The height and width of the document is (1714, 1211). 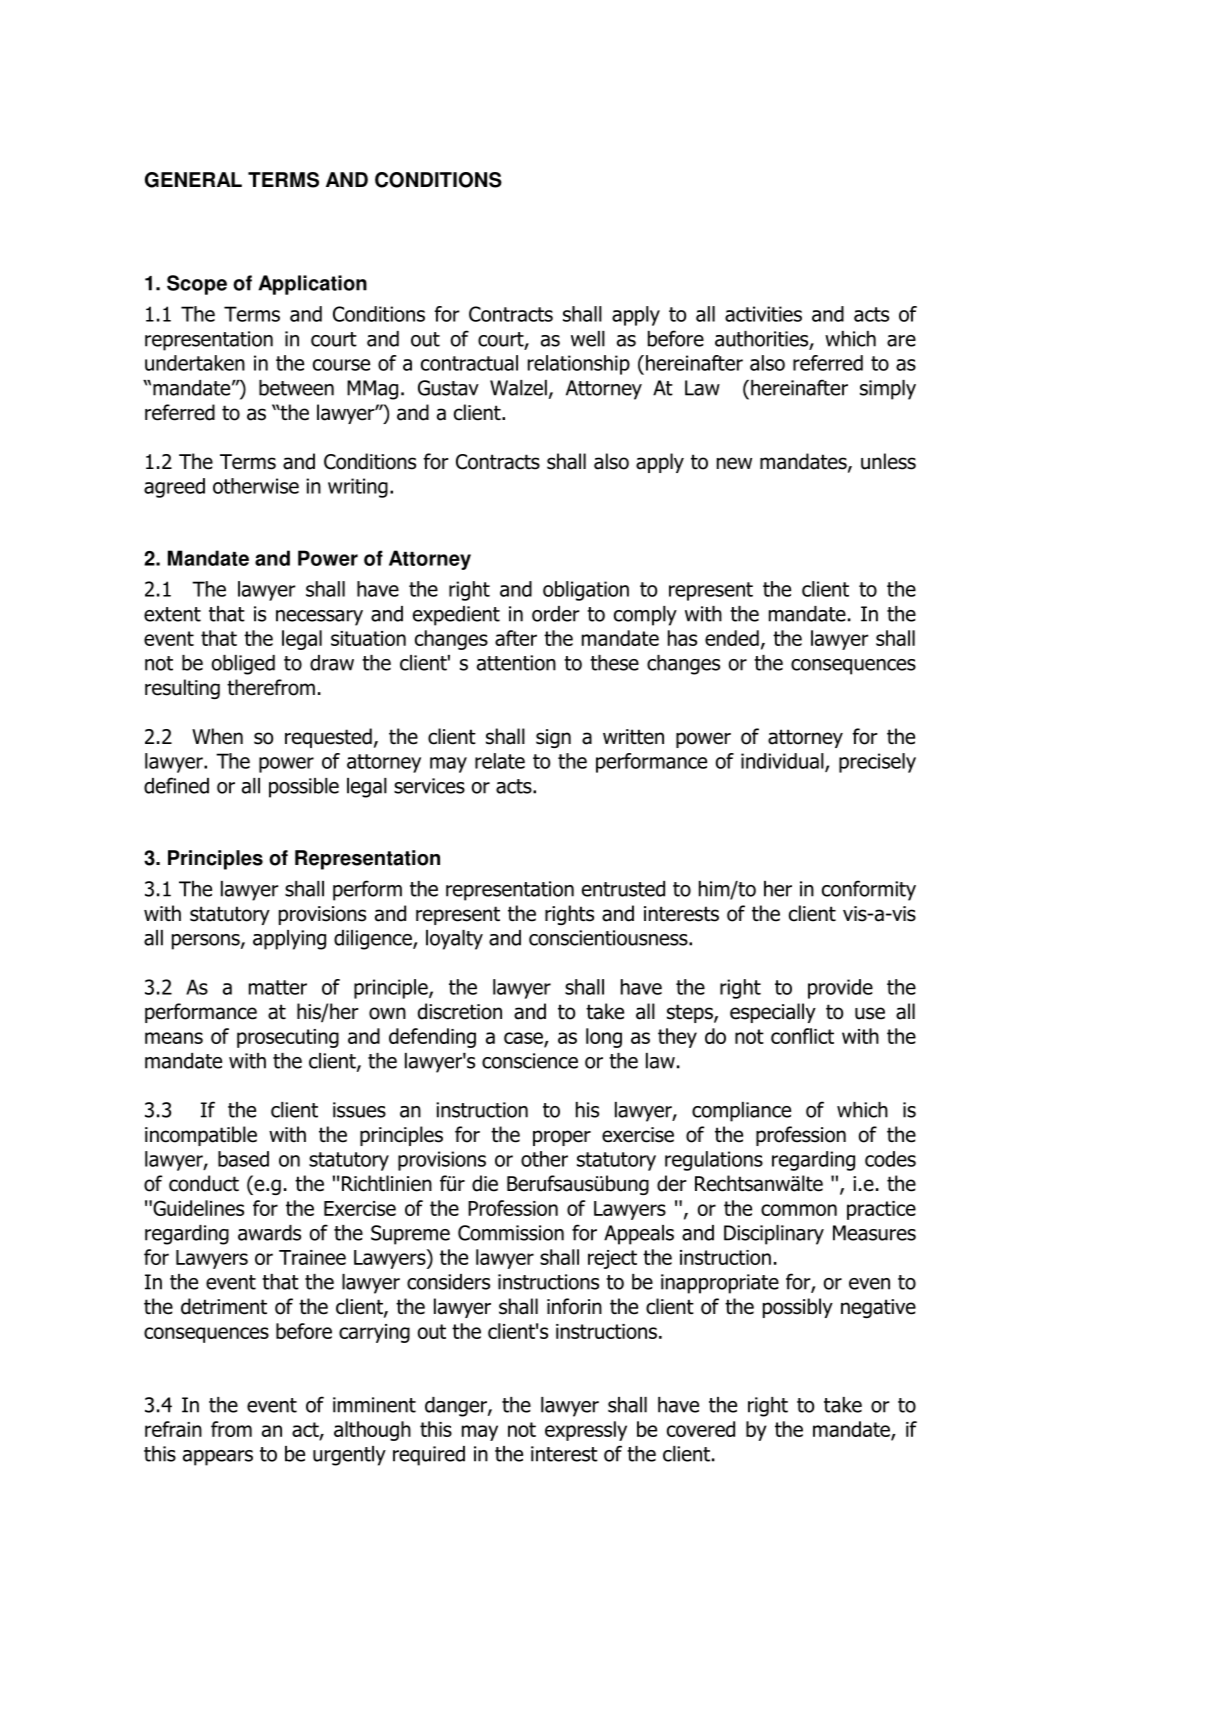 I want to click on activities, so click(x=763, y=314).
